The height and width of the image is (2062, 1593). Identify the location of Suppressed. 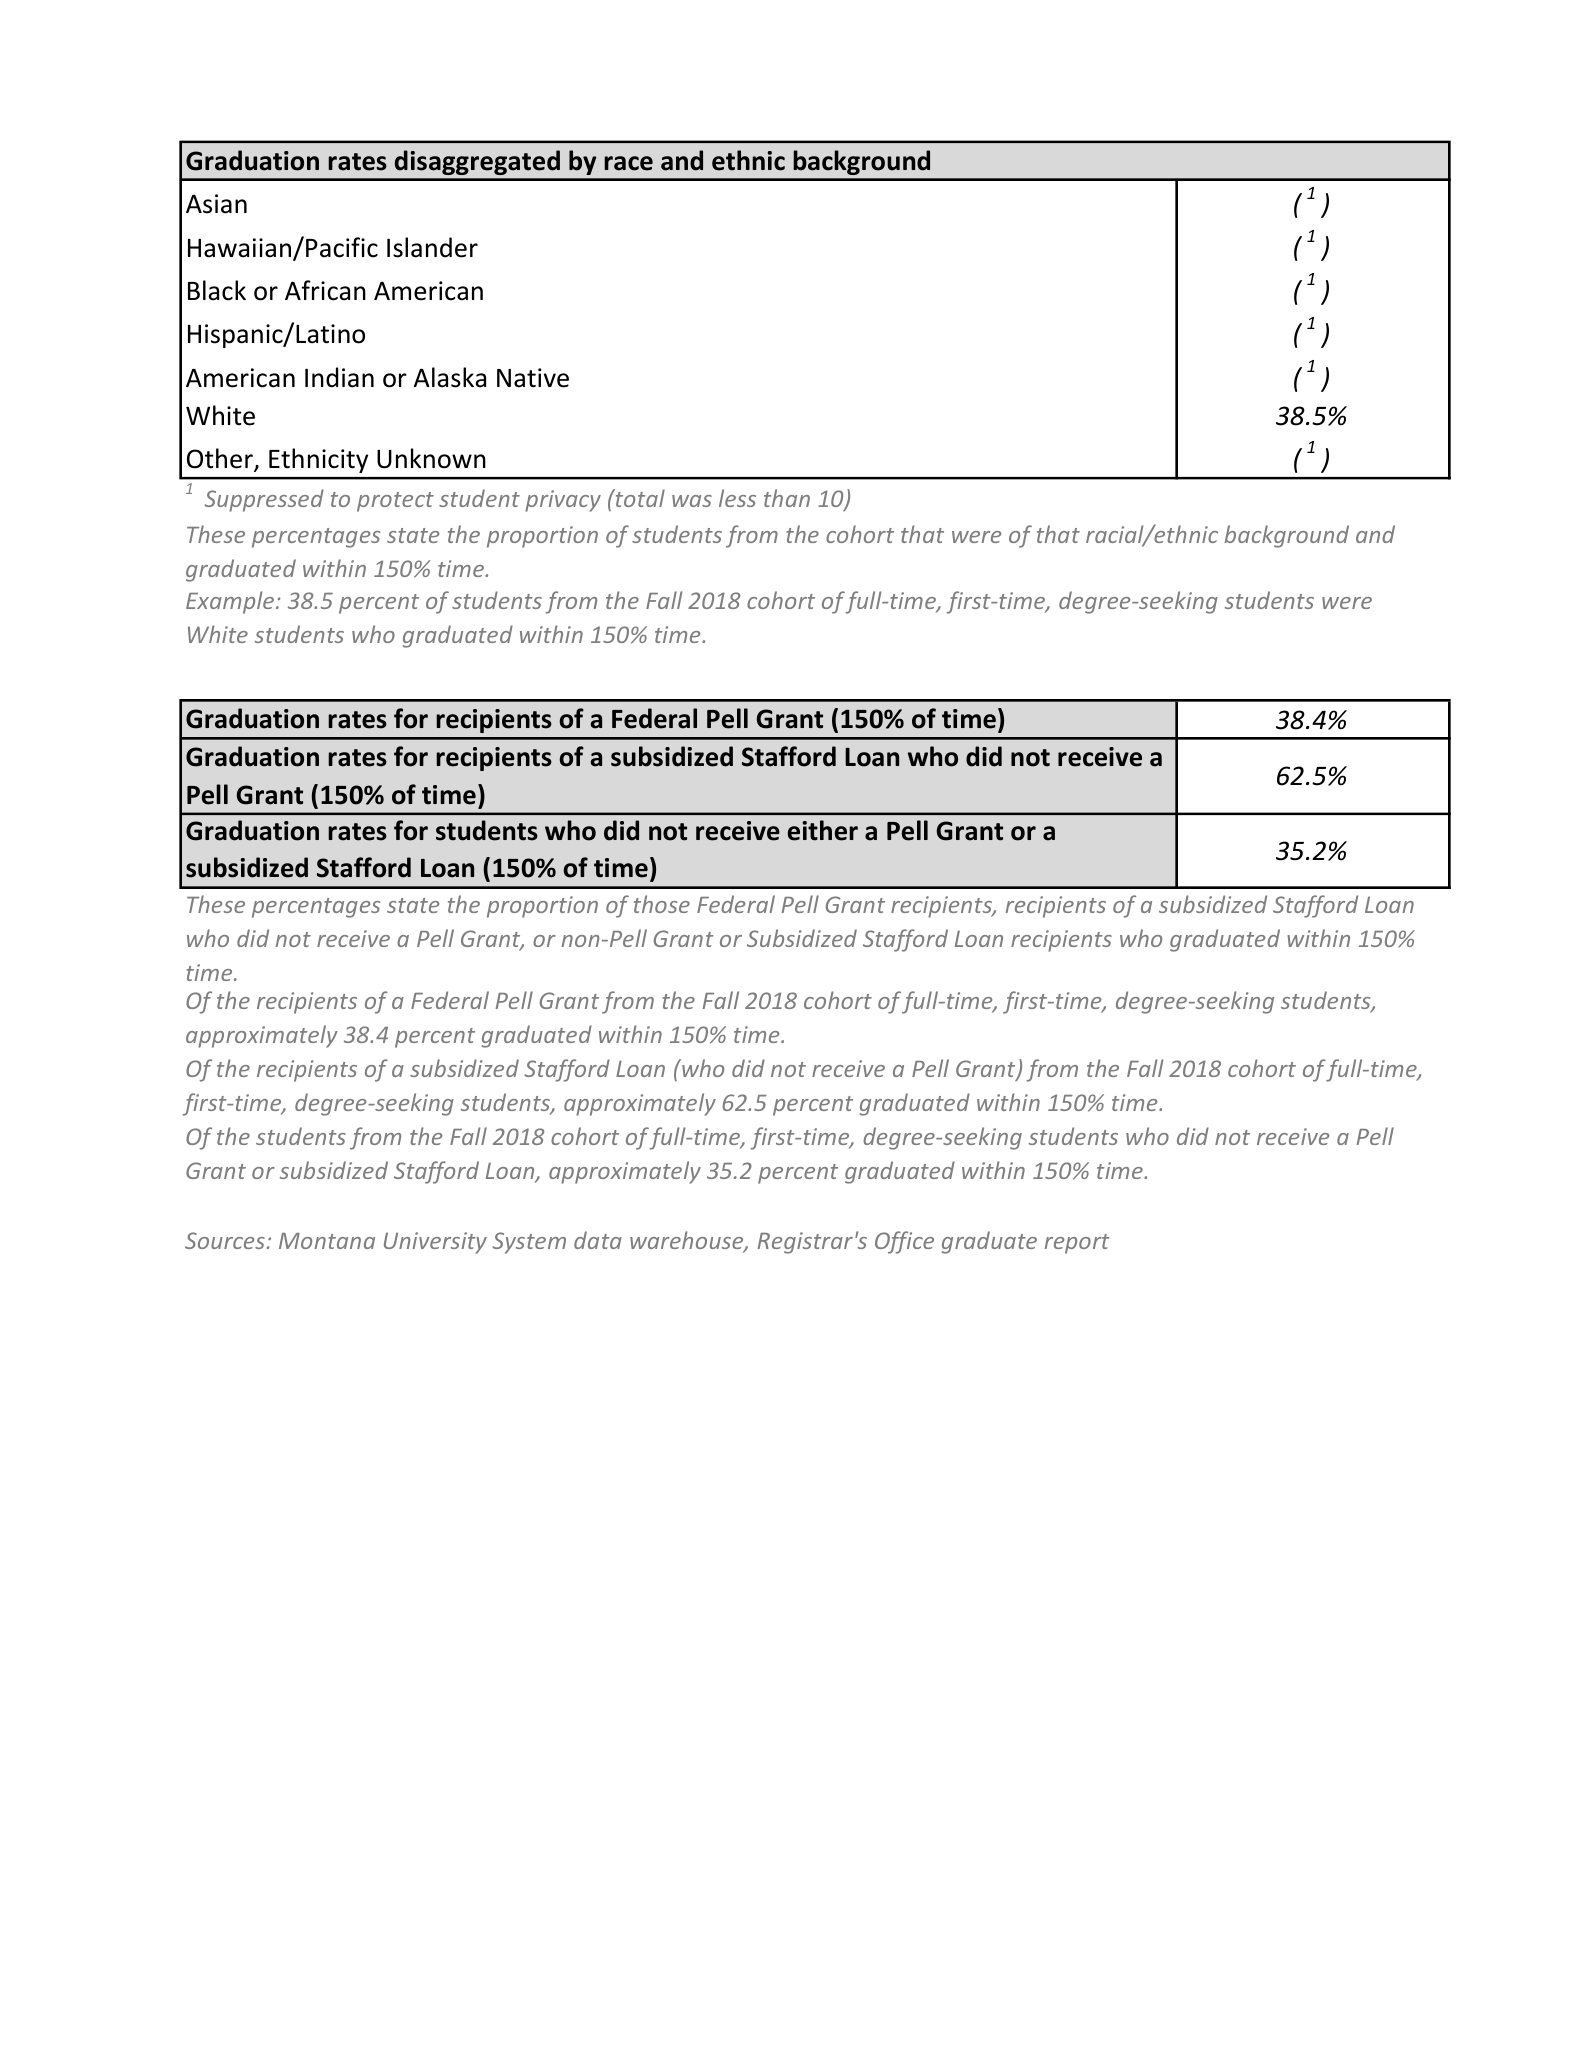
(264, 500).
